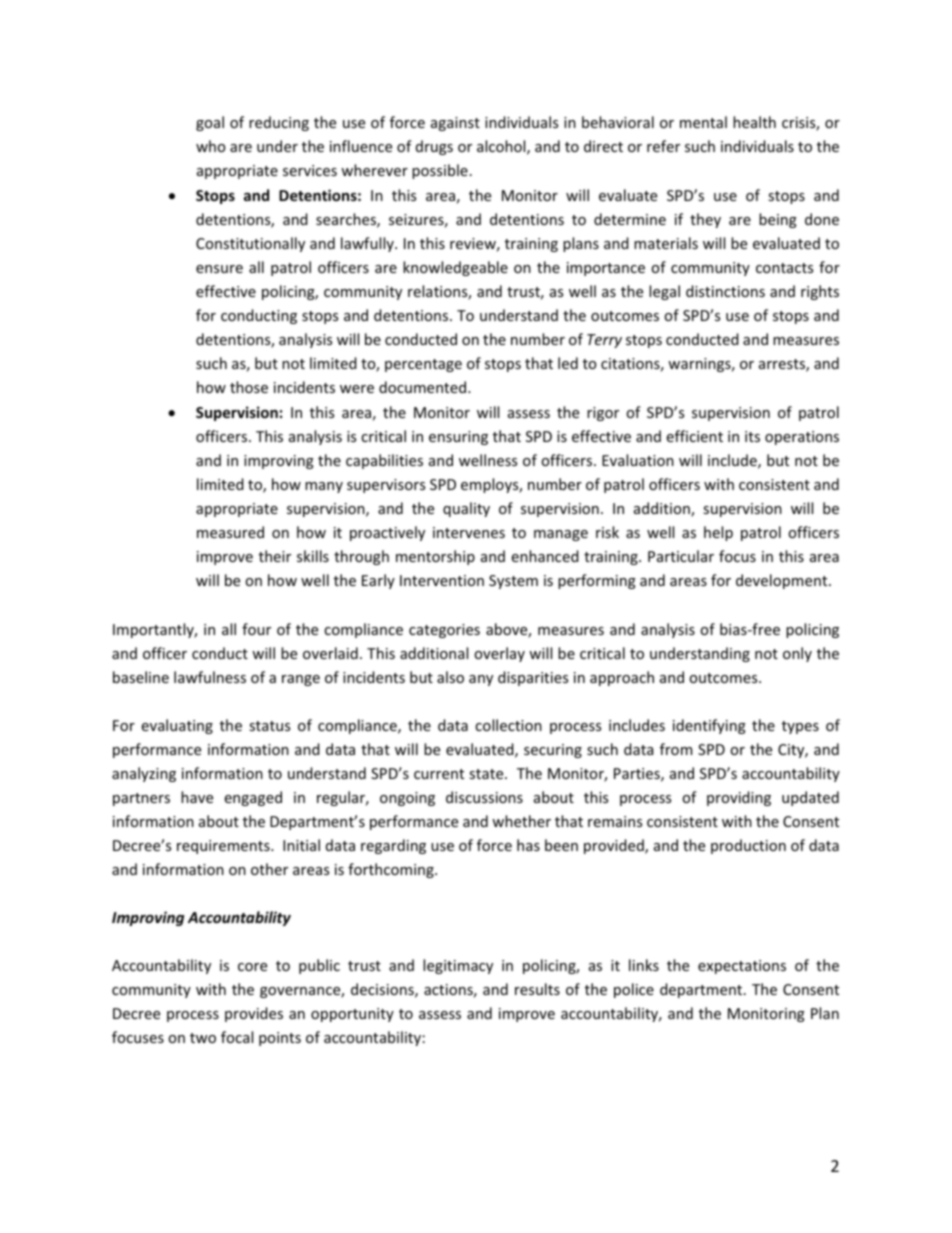 This page has height=1233, width=952. Describe the element at coordinates (275, 556) in the page. I see `their` at that location.
